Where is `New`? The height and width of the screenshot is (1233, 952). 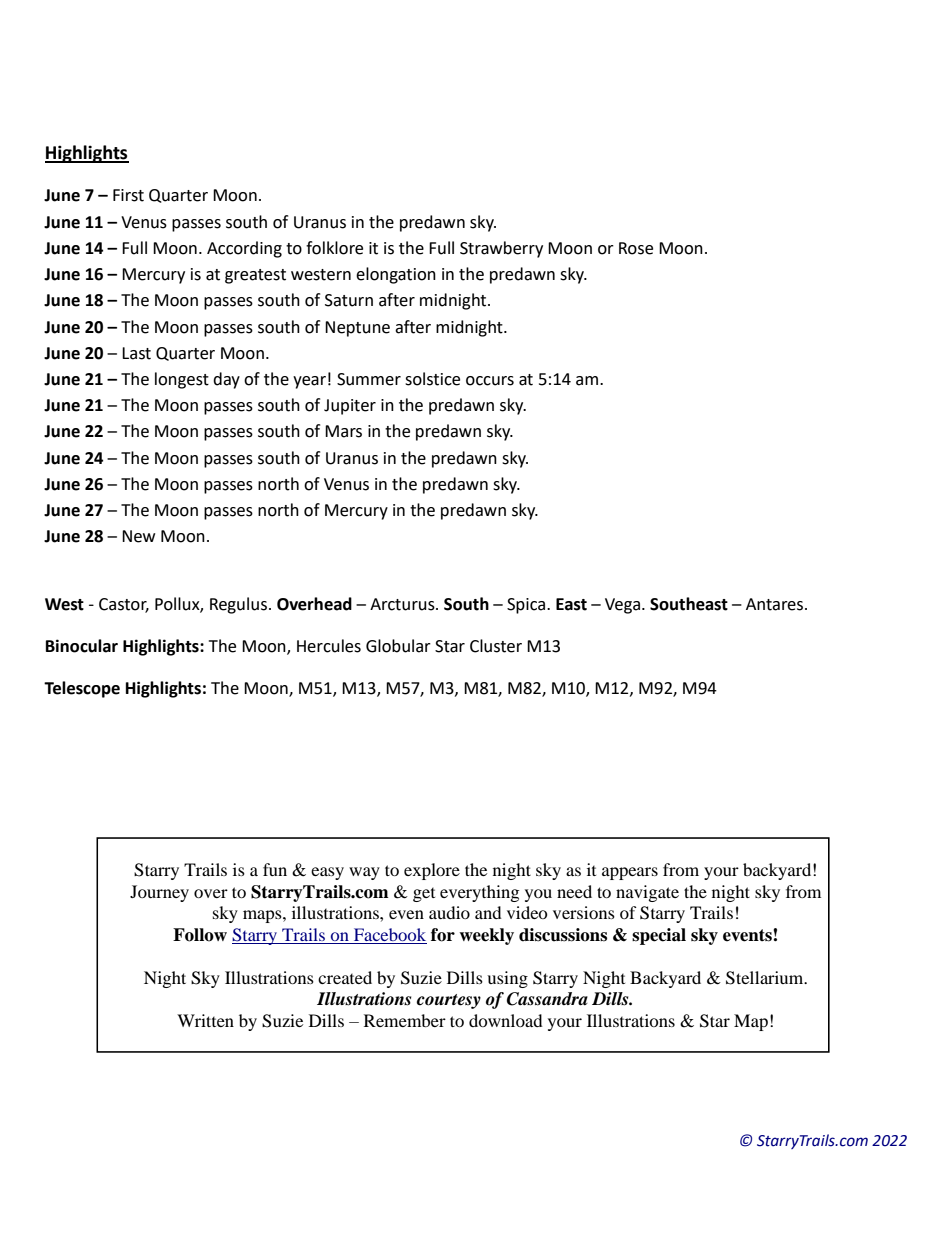 New is located at coordinates (138, 536).
